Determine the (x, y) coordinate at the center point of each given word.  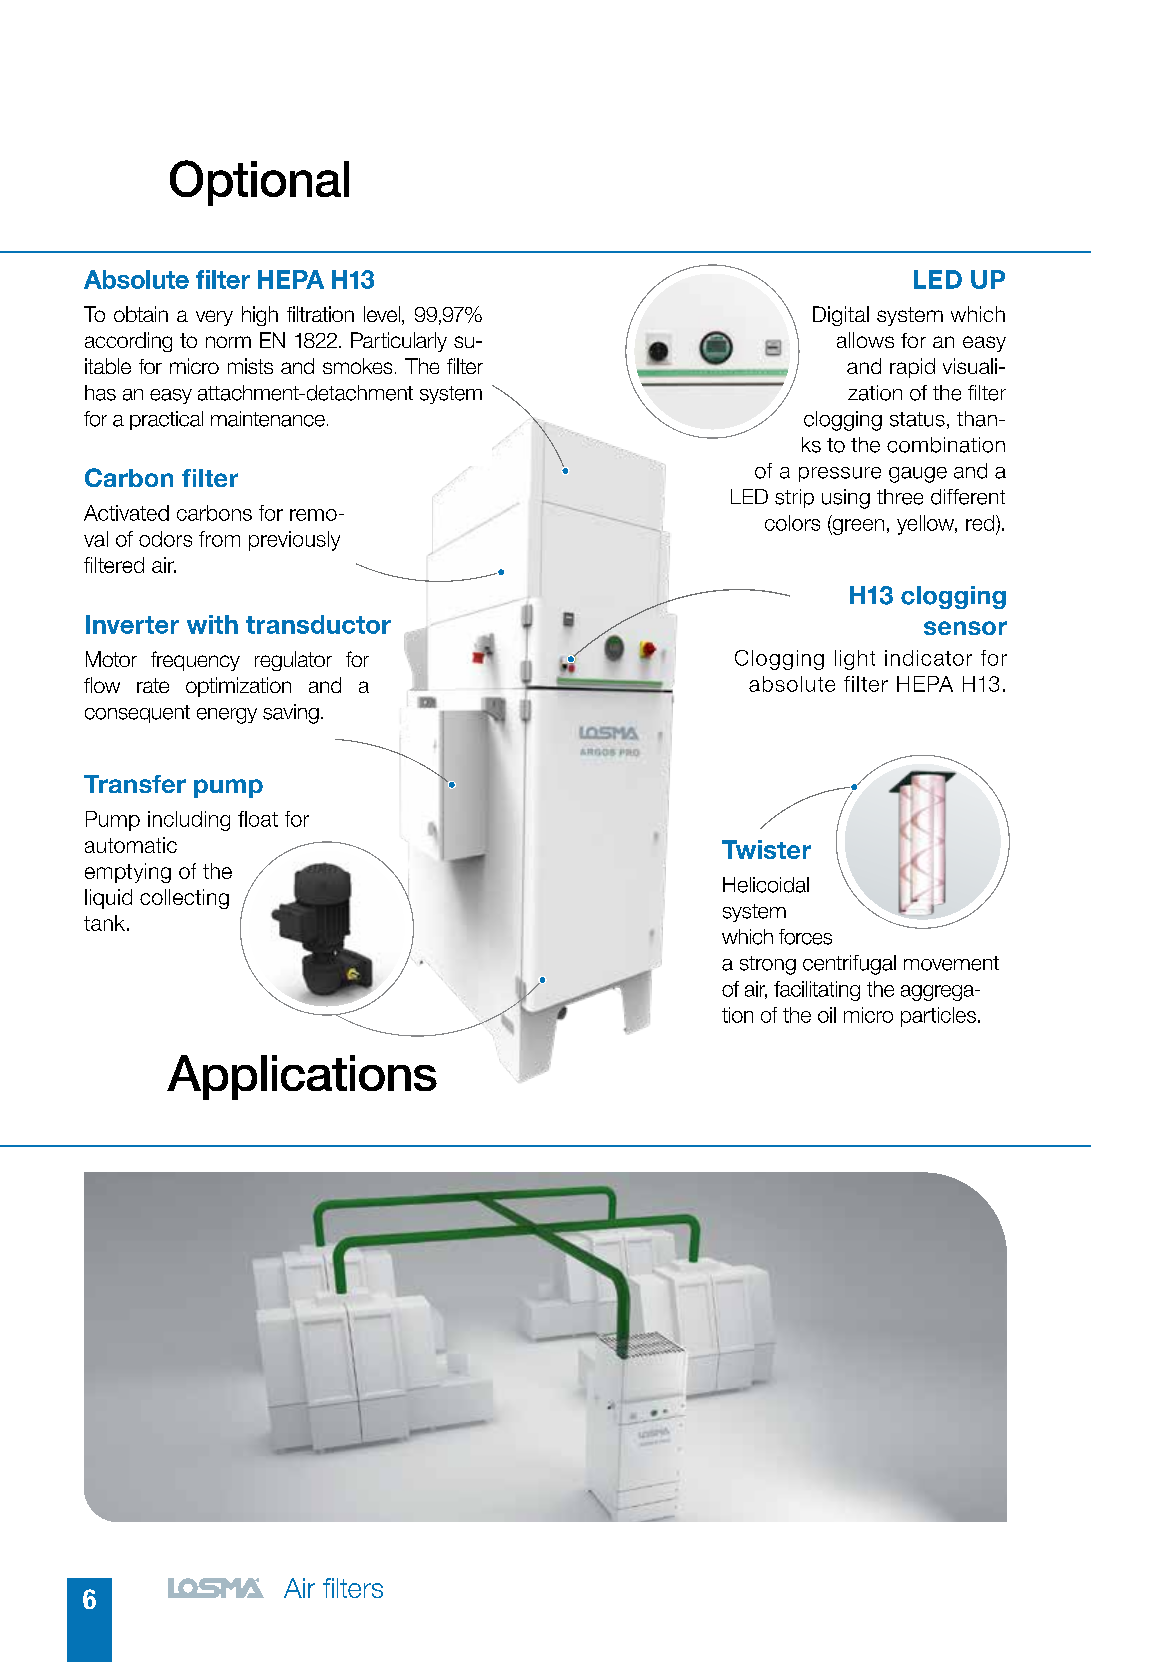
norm (228, 342)
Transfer (135, 784)
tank (106, 923)
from (219, 539)
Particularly (399, 342)
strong (768, 965)
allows (865, 340)
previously (294, 541)
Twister (766, 849)
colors (792, 523)
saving (291, 714)
